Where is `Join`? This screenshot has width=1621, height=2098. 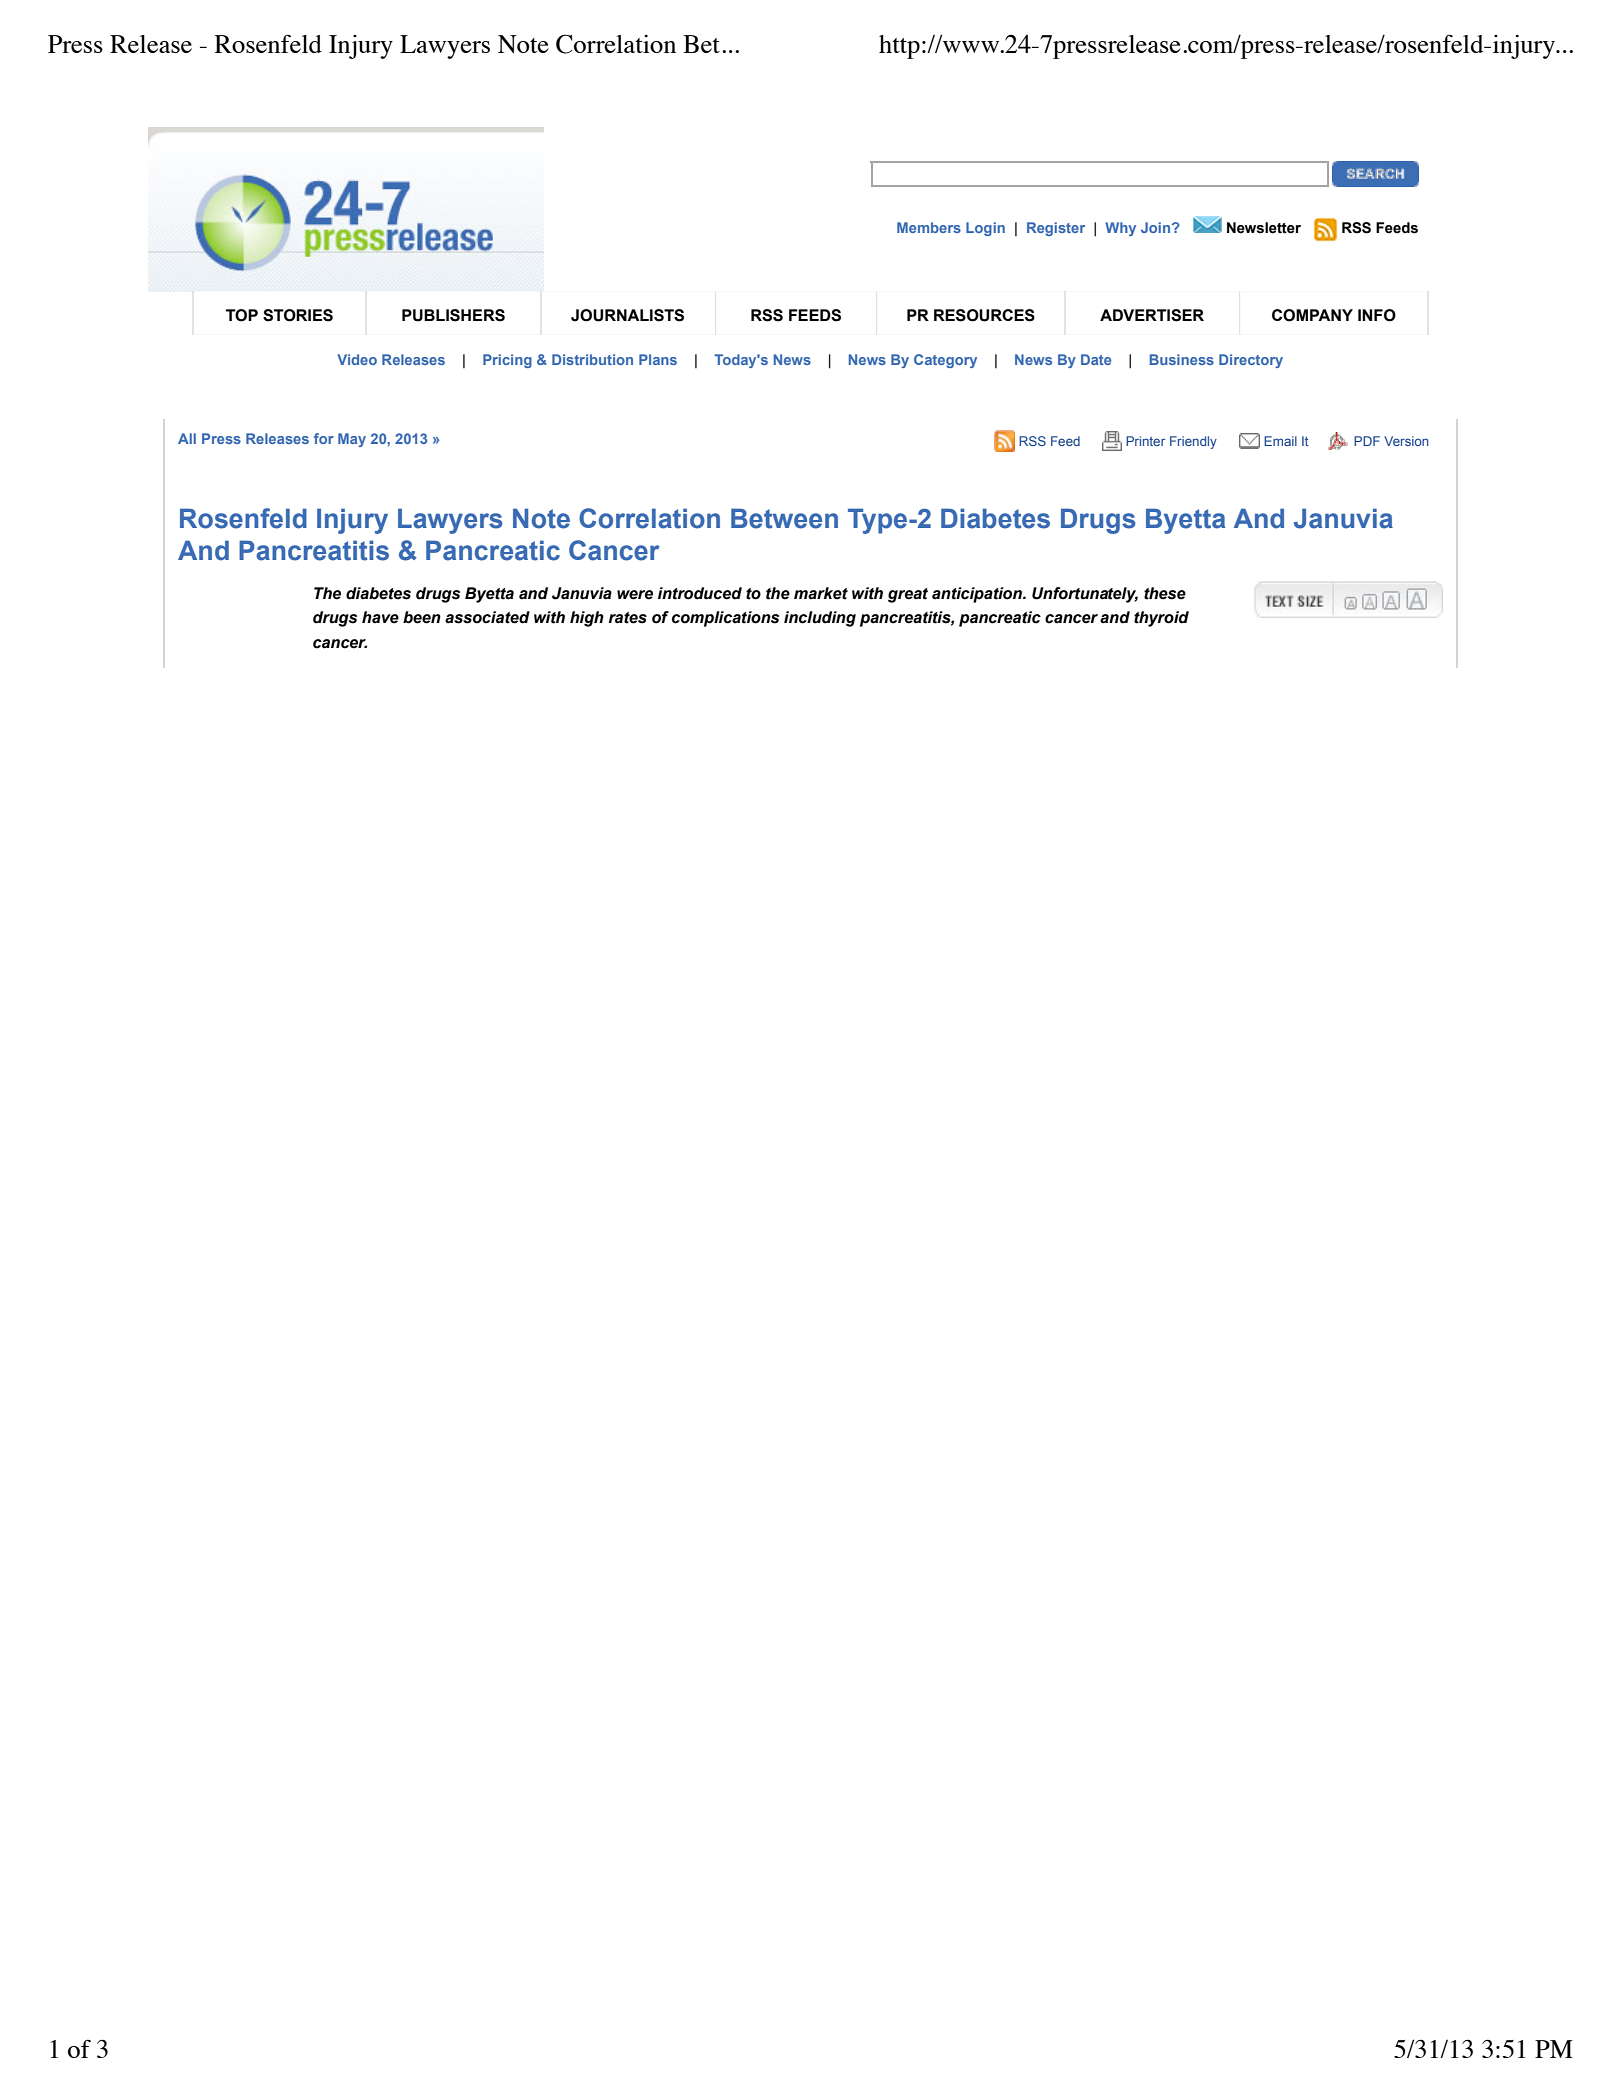 Join is located at coordinates (1157, 227).
